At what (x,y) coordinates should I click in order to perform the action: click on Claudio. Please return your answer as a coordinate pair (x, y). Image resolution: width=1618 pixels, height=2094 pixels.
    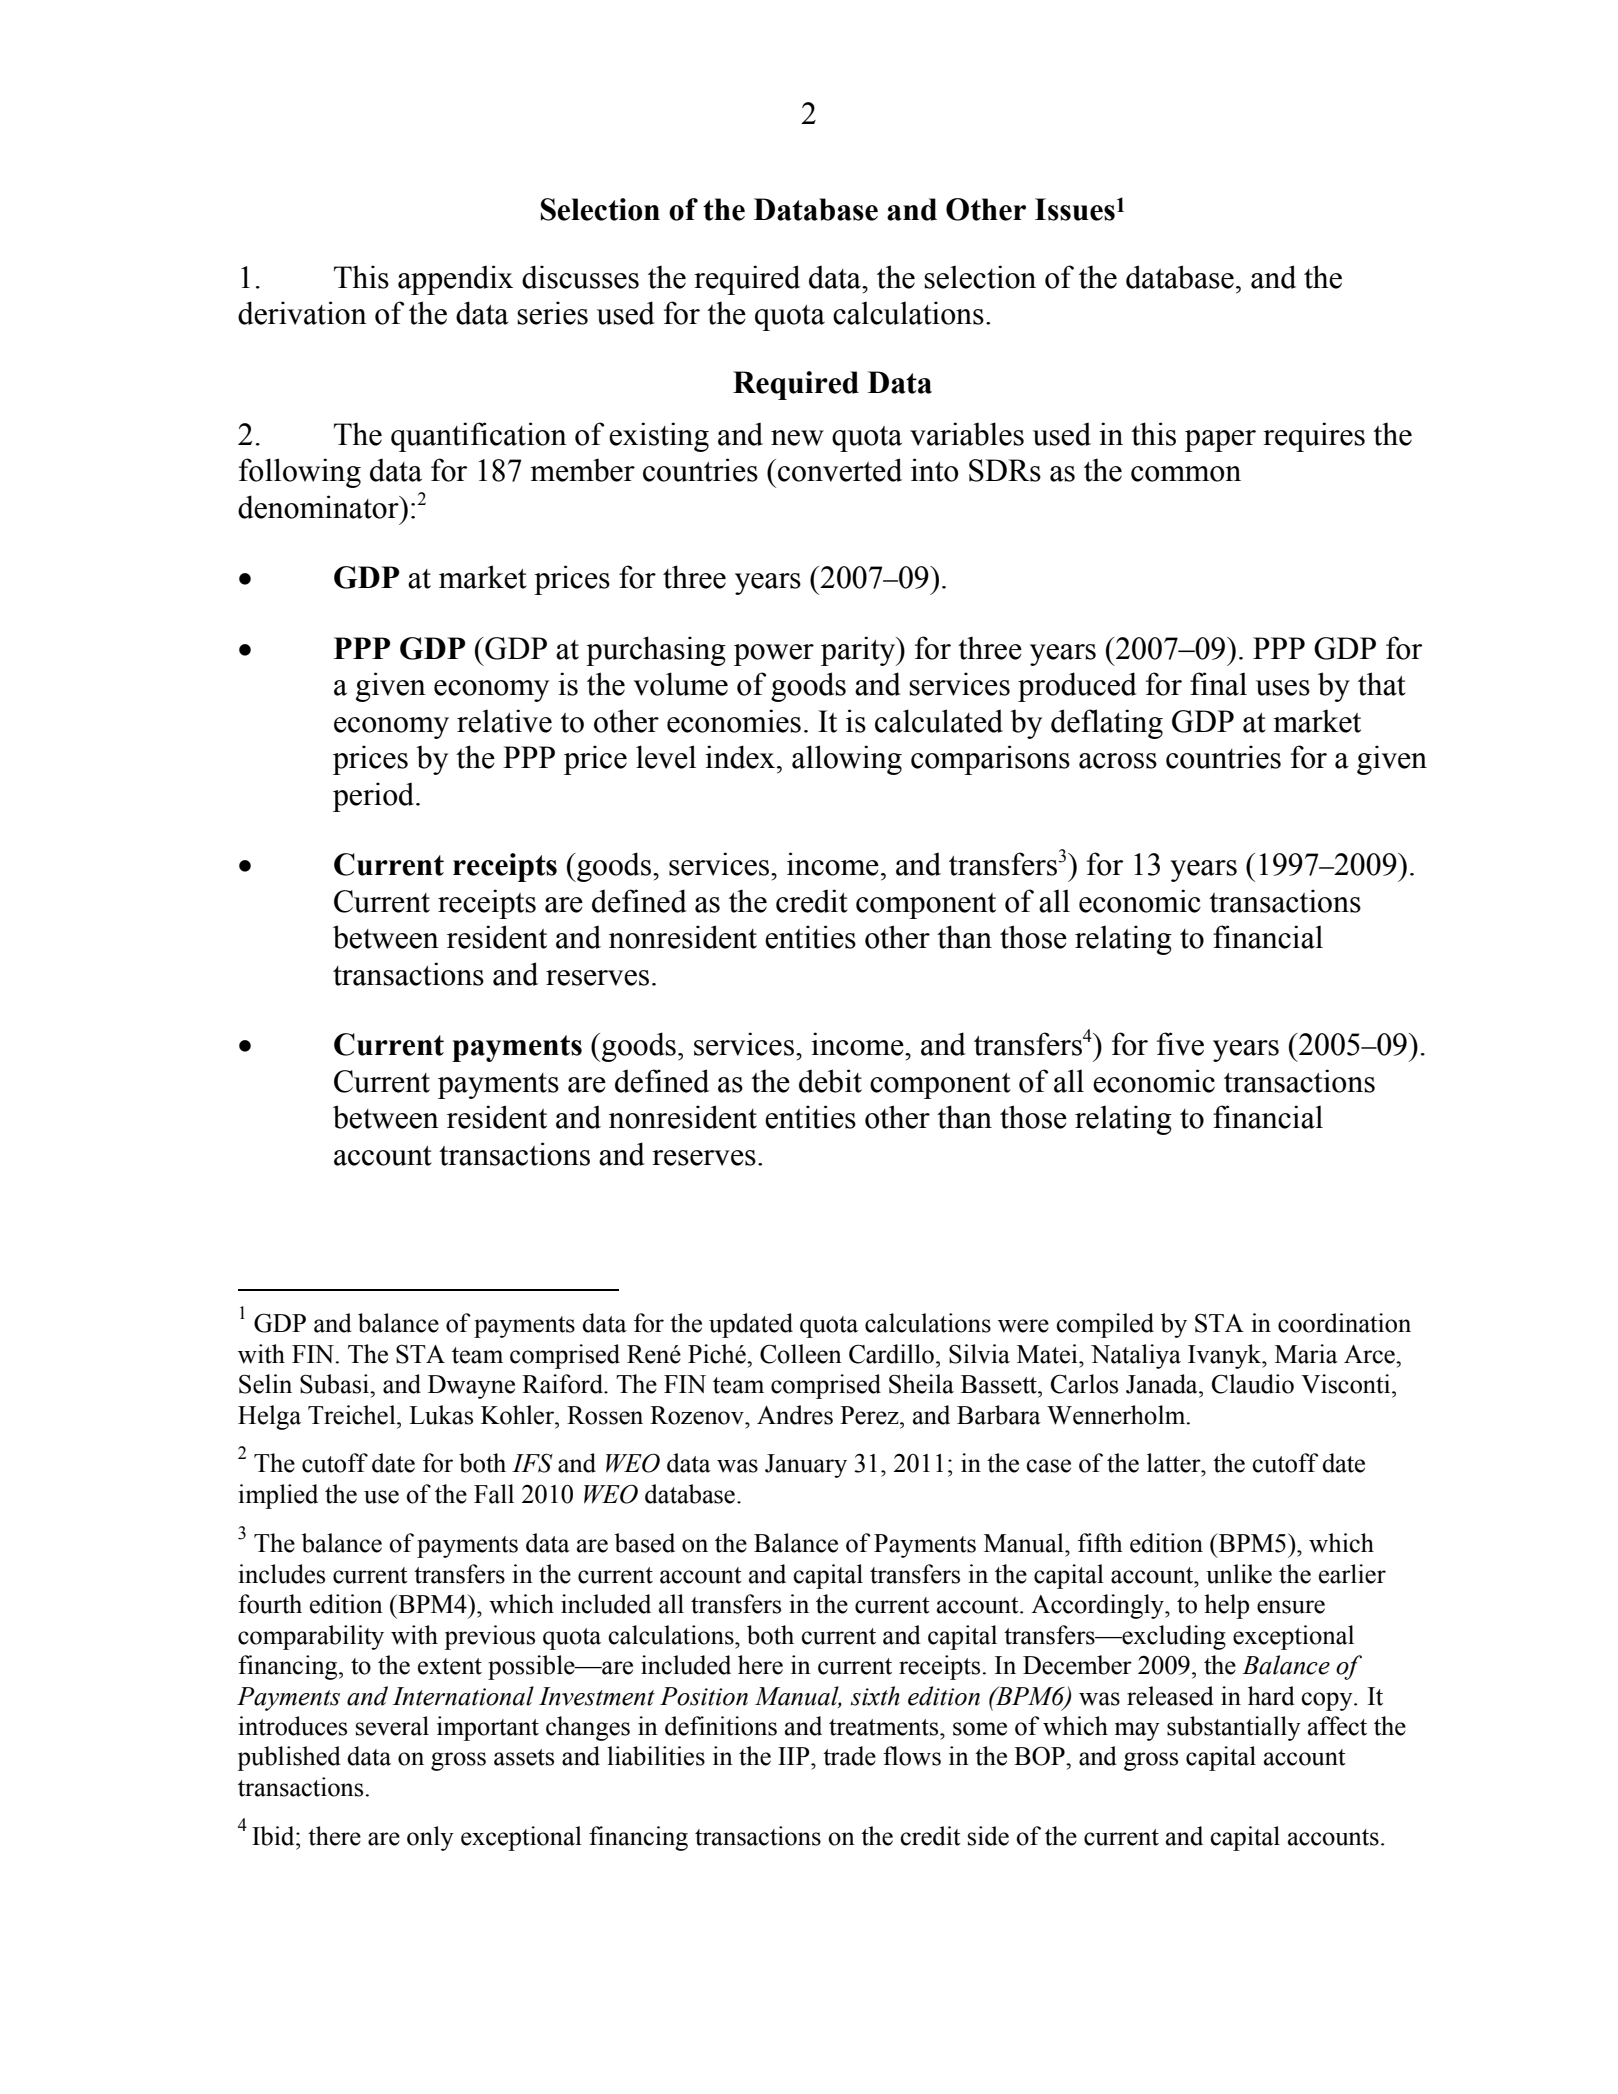
    Looking at the image, I should click on (1253, 1384).
